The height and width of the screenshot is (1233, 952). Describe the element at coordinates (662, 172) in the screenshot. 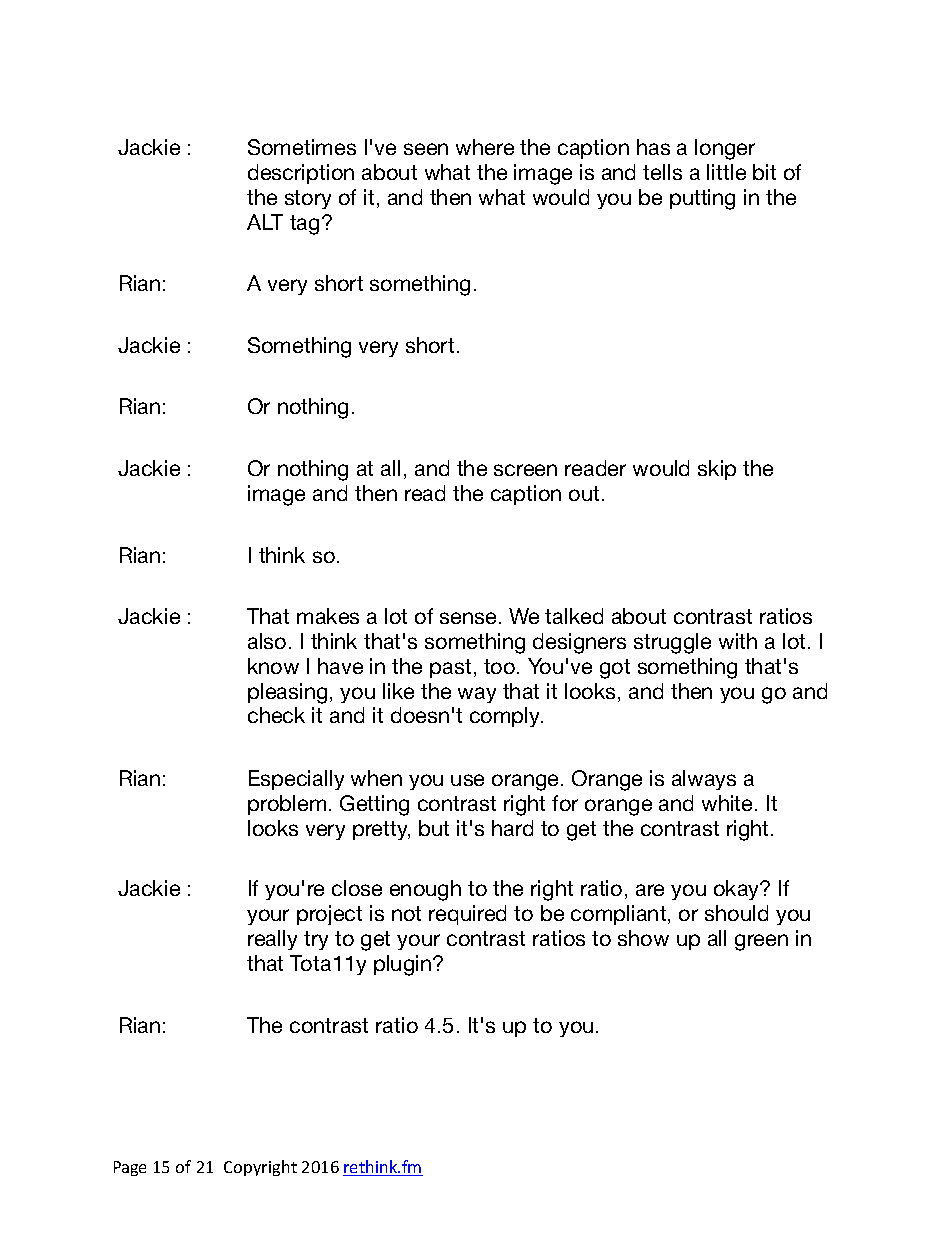

I see `tells` at that location.
